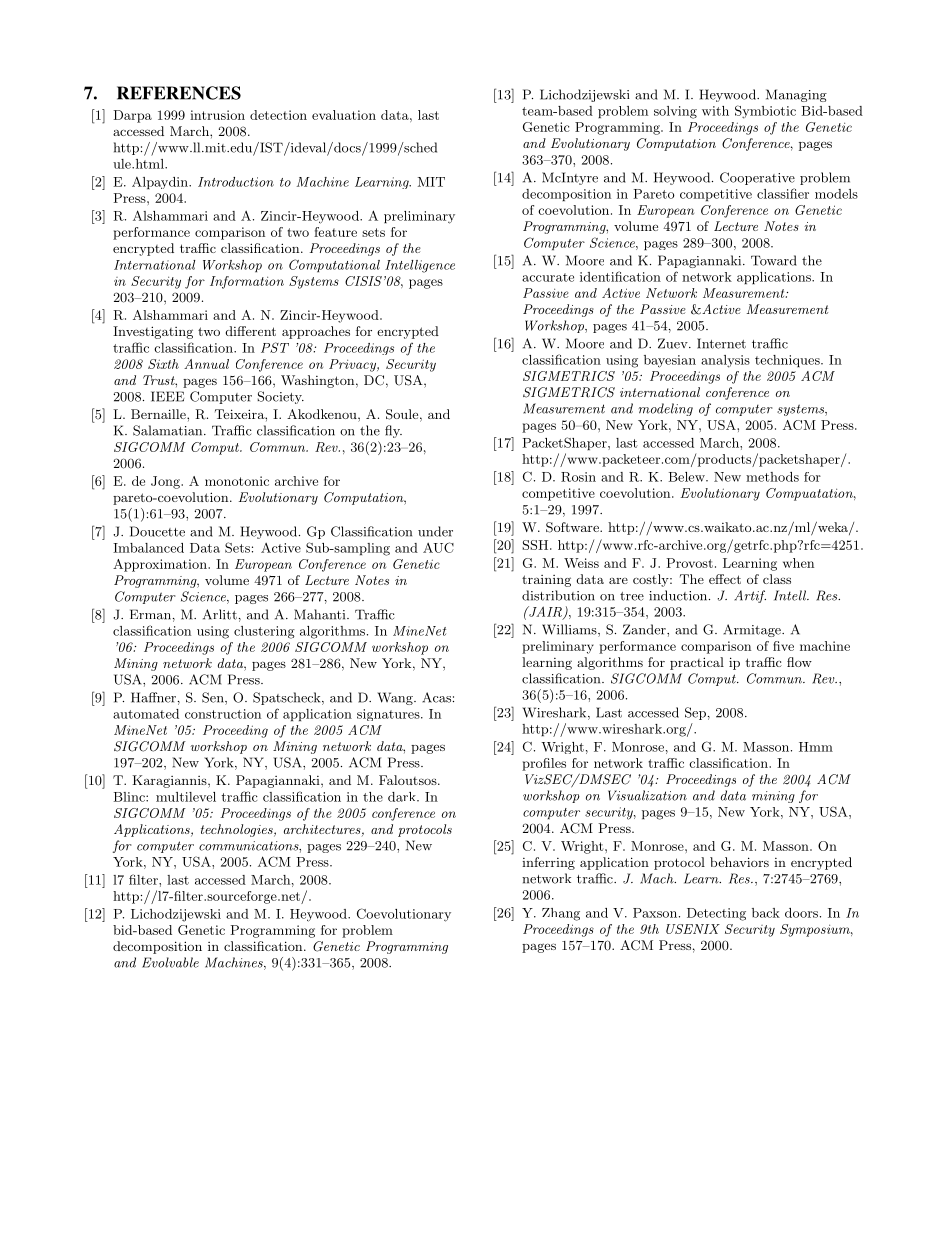  I want to click on monotonic, so click(237, 481).
